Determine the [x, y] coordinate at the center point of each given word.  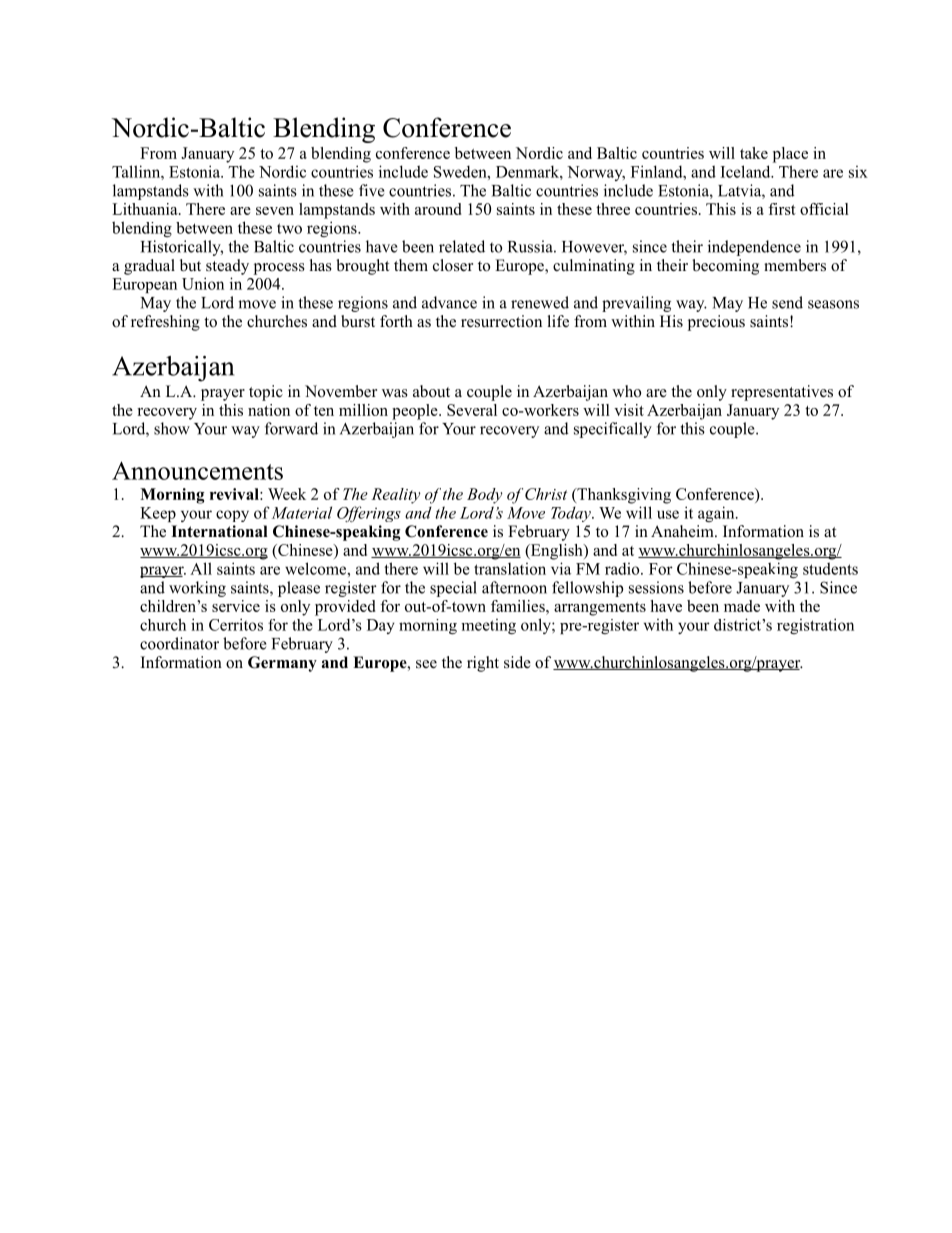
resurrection [501, 321]
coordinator [179, 643]
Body [485, 496]
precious [716, 323]
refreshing [165, 323]
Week [287, 494]
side [517, 662]
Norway [596, 173]
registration [815, 626]
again [717, 514]
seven [275, 211]
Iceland [747, 171]
